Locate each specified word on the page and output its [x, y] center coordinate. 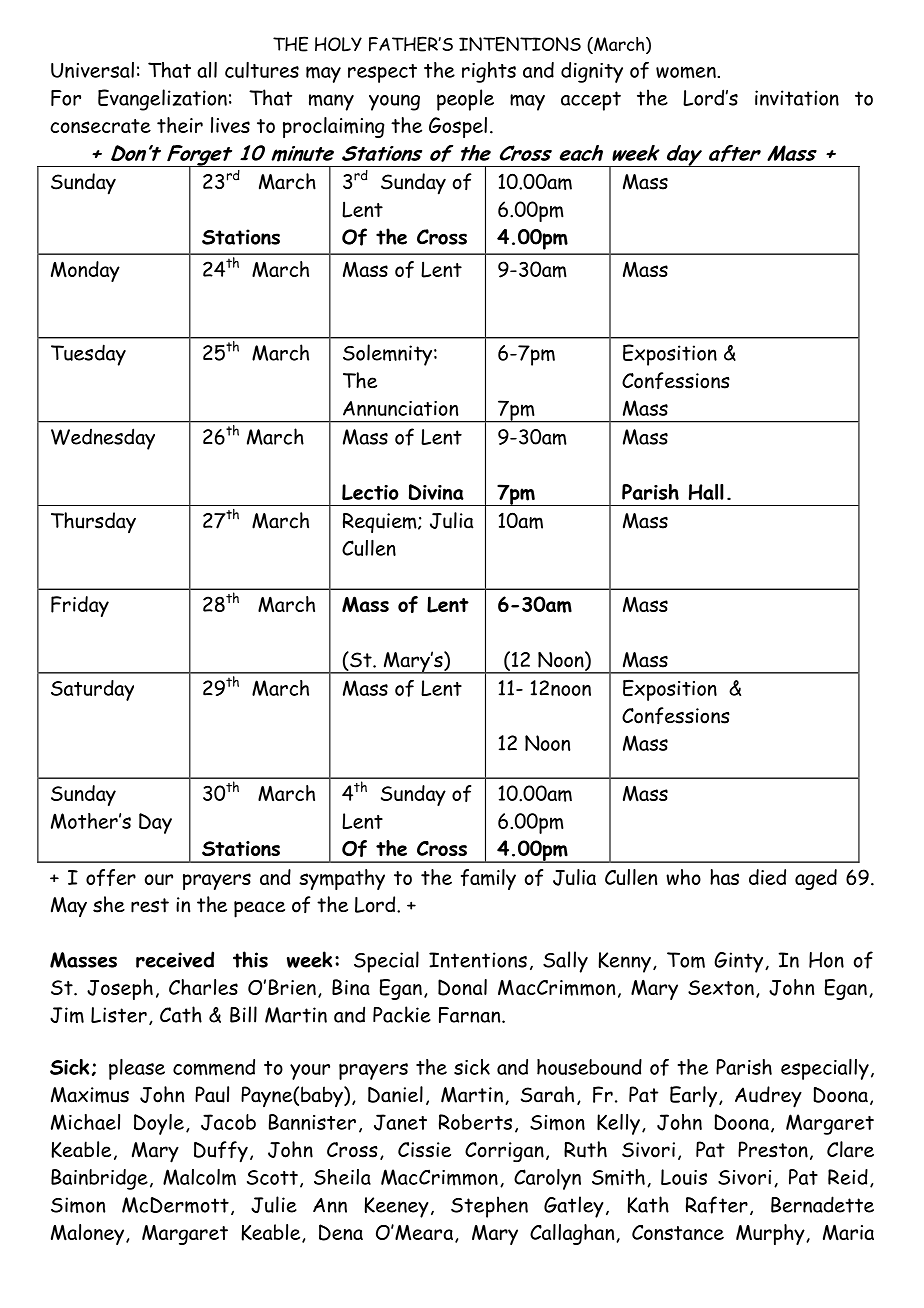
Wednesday [103, 439]
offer [111, 877]
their [180, 125]
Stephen [489, 1207]
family [488, 879]
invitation [797, 98]
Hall [706, 492]
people [465, 100]
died [767, 877]
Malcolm [199, 1177]
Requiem [381, 523]
